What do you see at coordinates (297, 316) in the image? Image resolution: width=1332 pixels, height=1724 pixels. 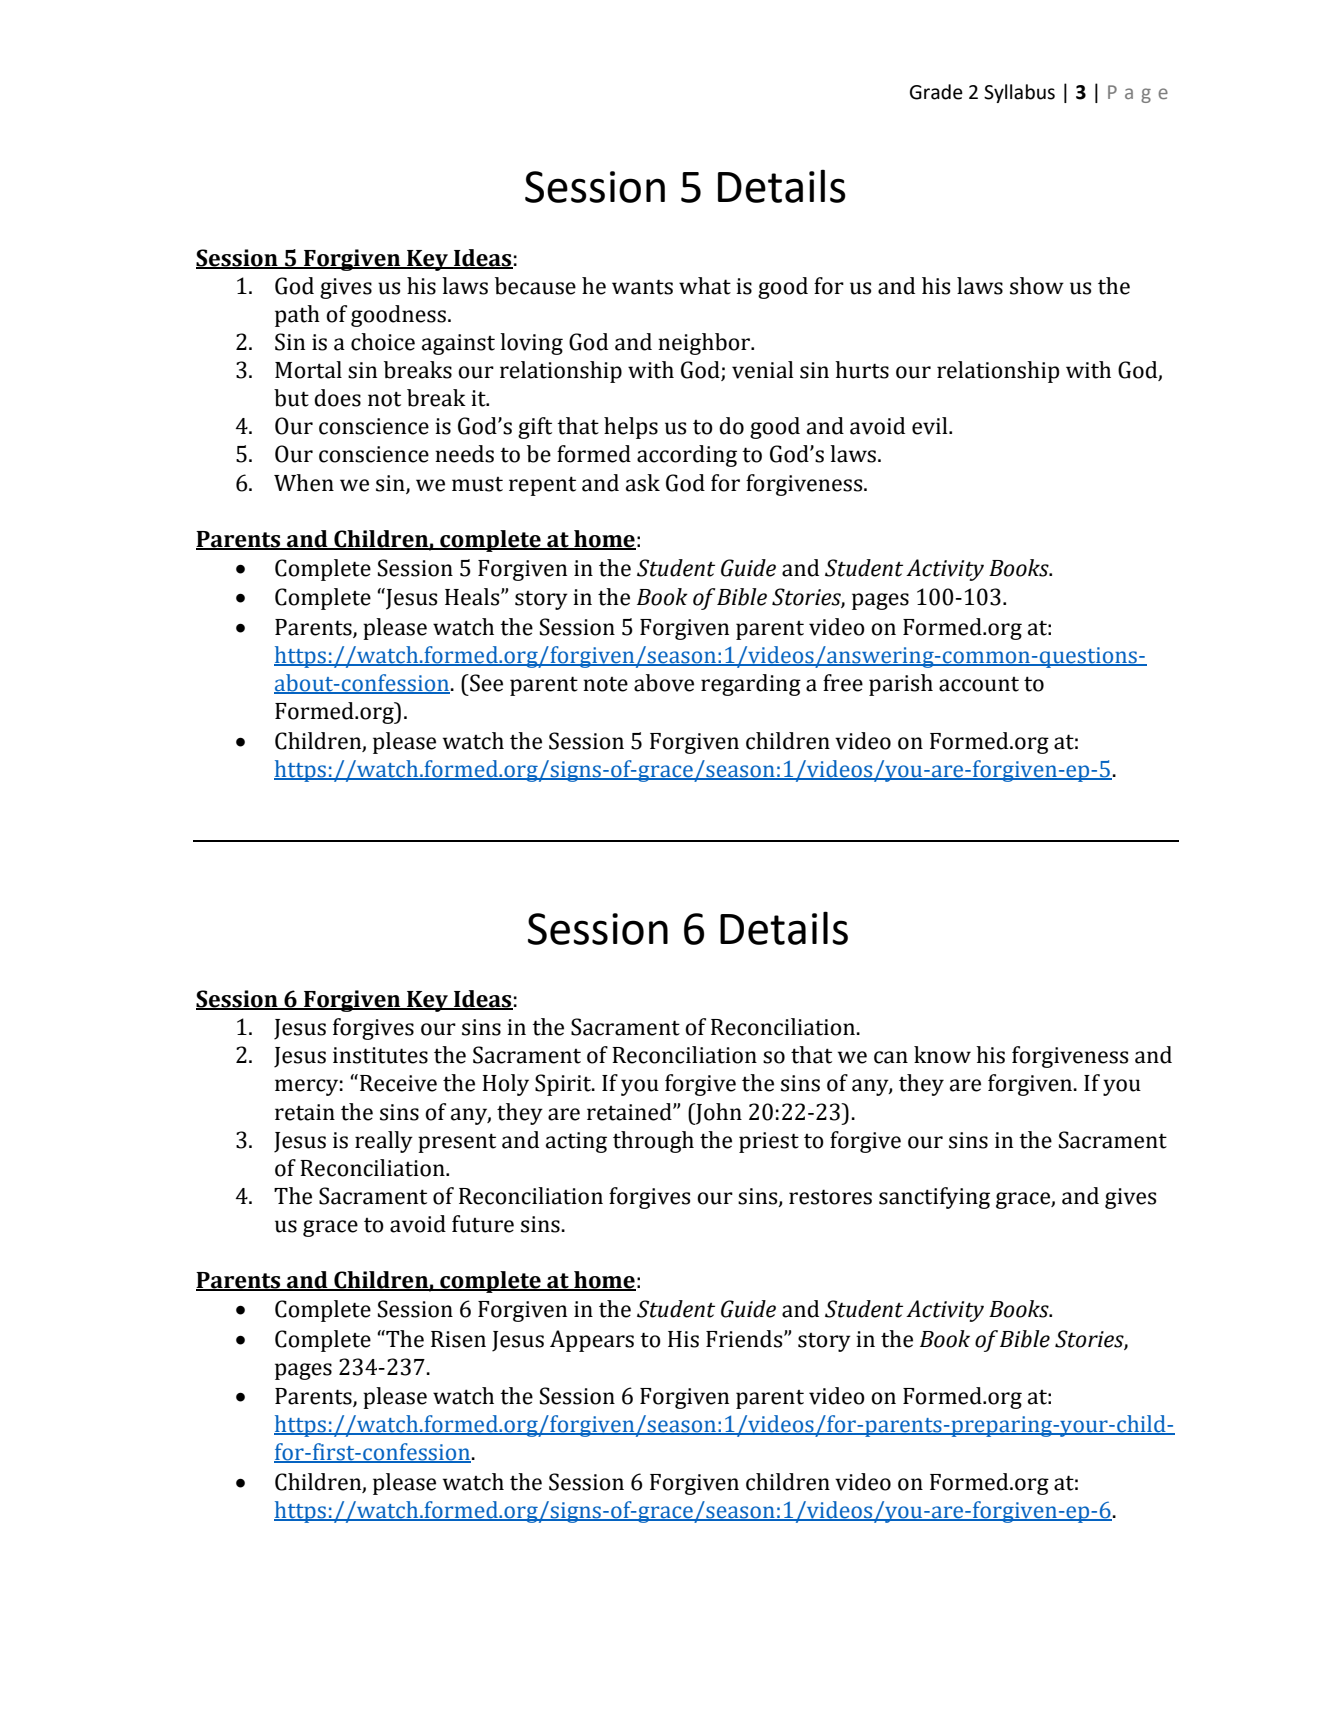 I see `path` at bounding box center [297, 316].
